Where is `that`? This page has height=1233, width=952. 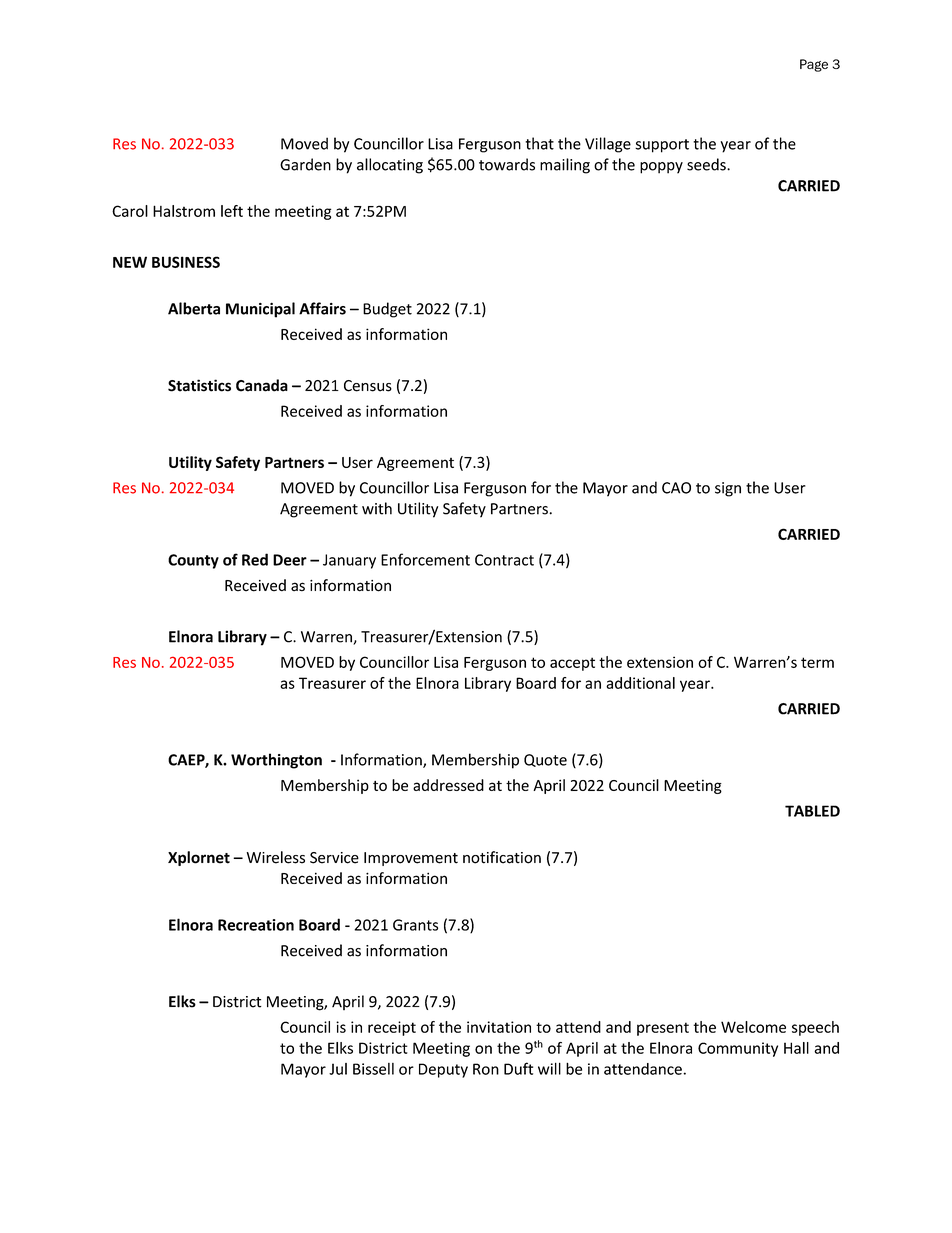
that is located at coordinates (539, 143).
